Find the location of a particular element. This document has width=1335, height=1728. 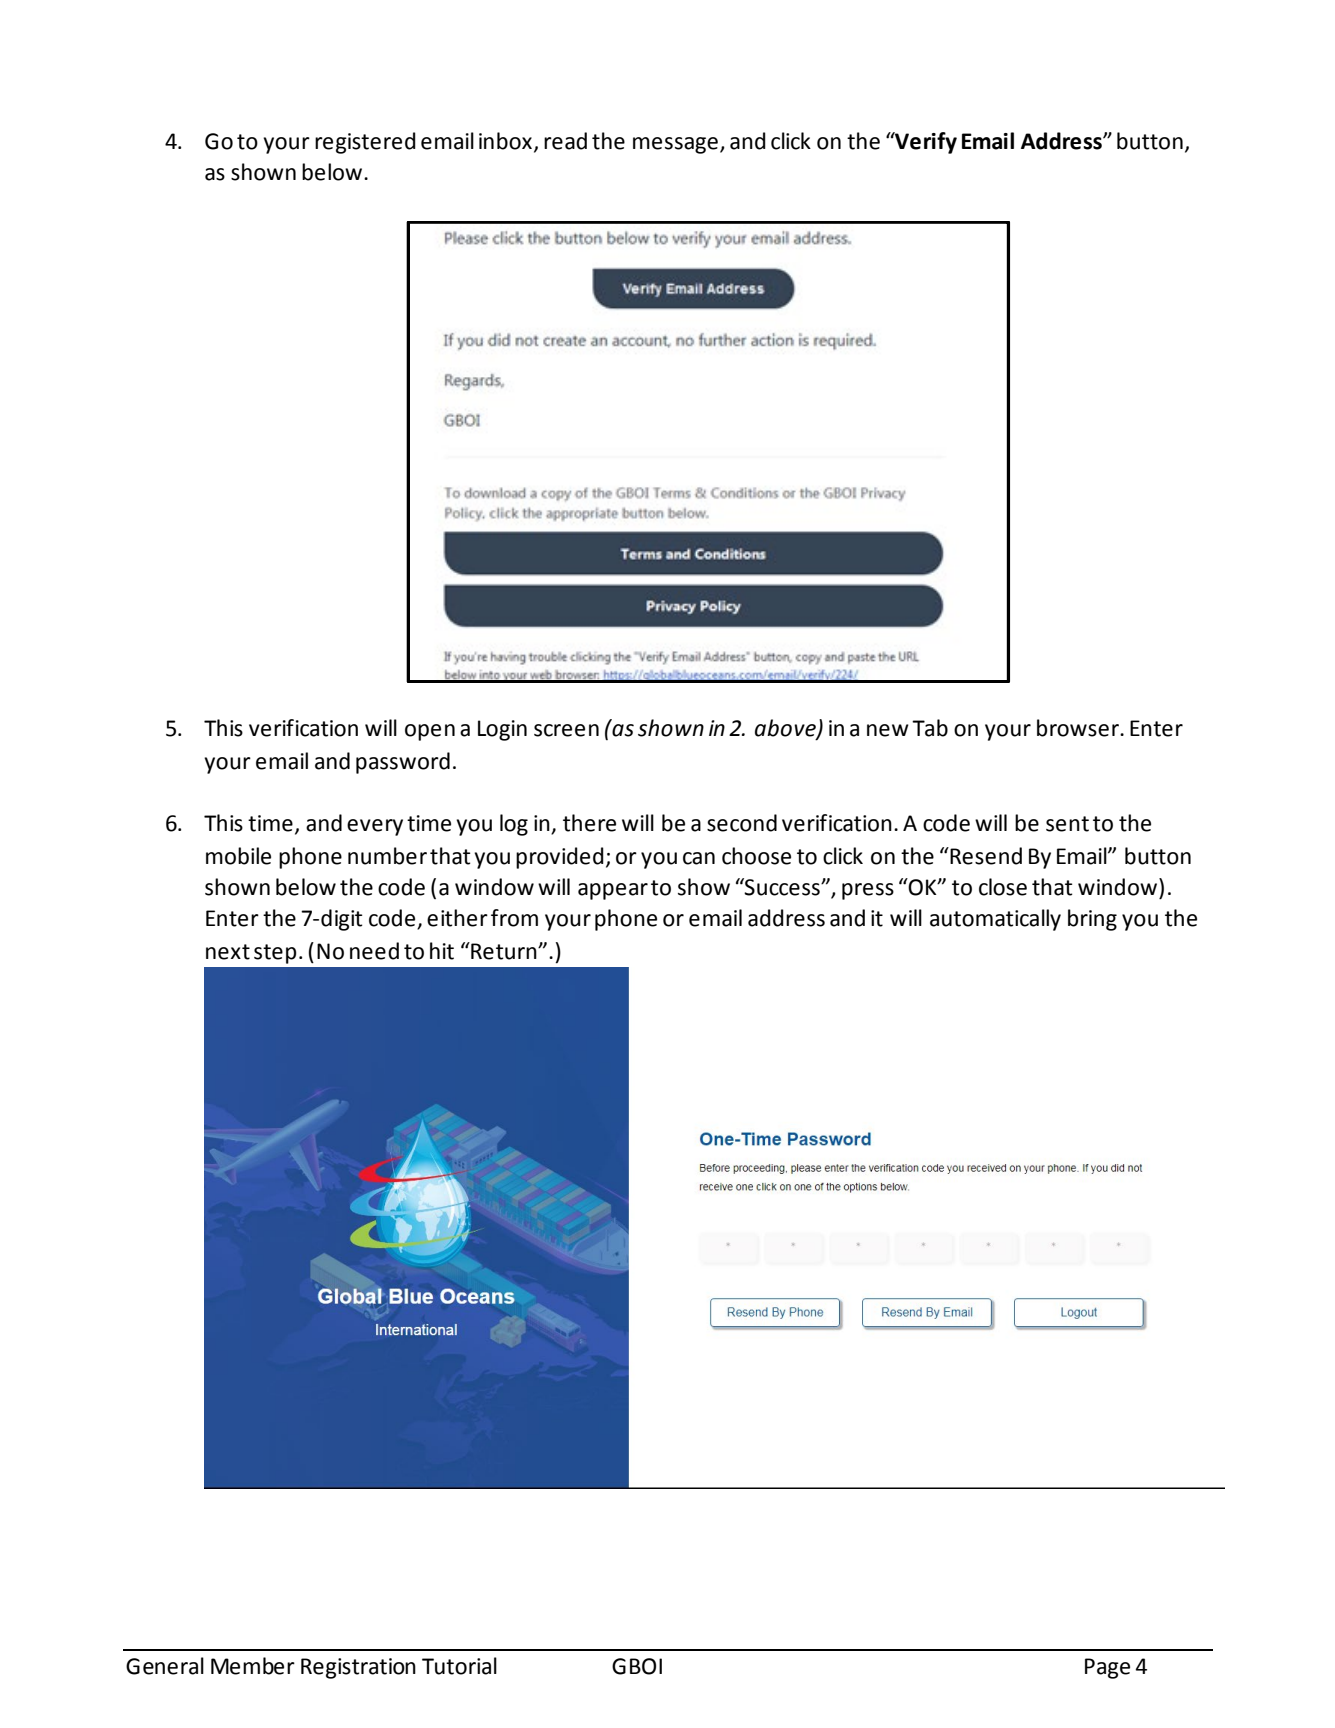

registered is located at coordinates (365, 143).
